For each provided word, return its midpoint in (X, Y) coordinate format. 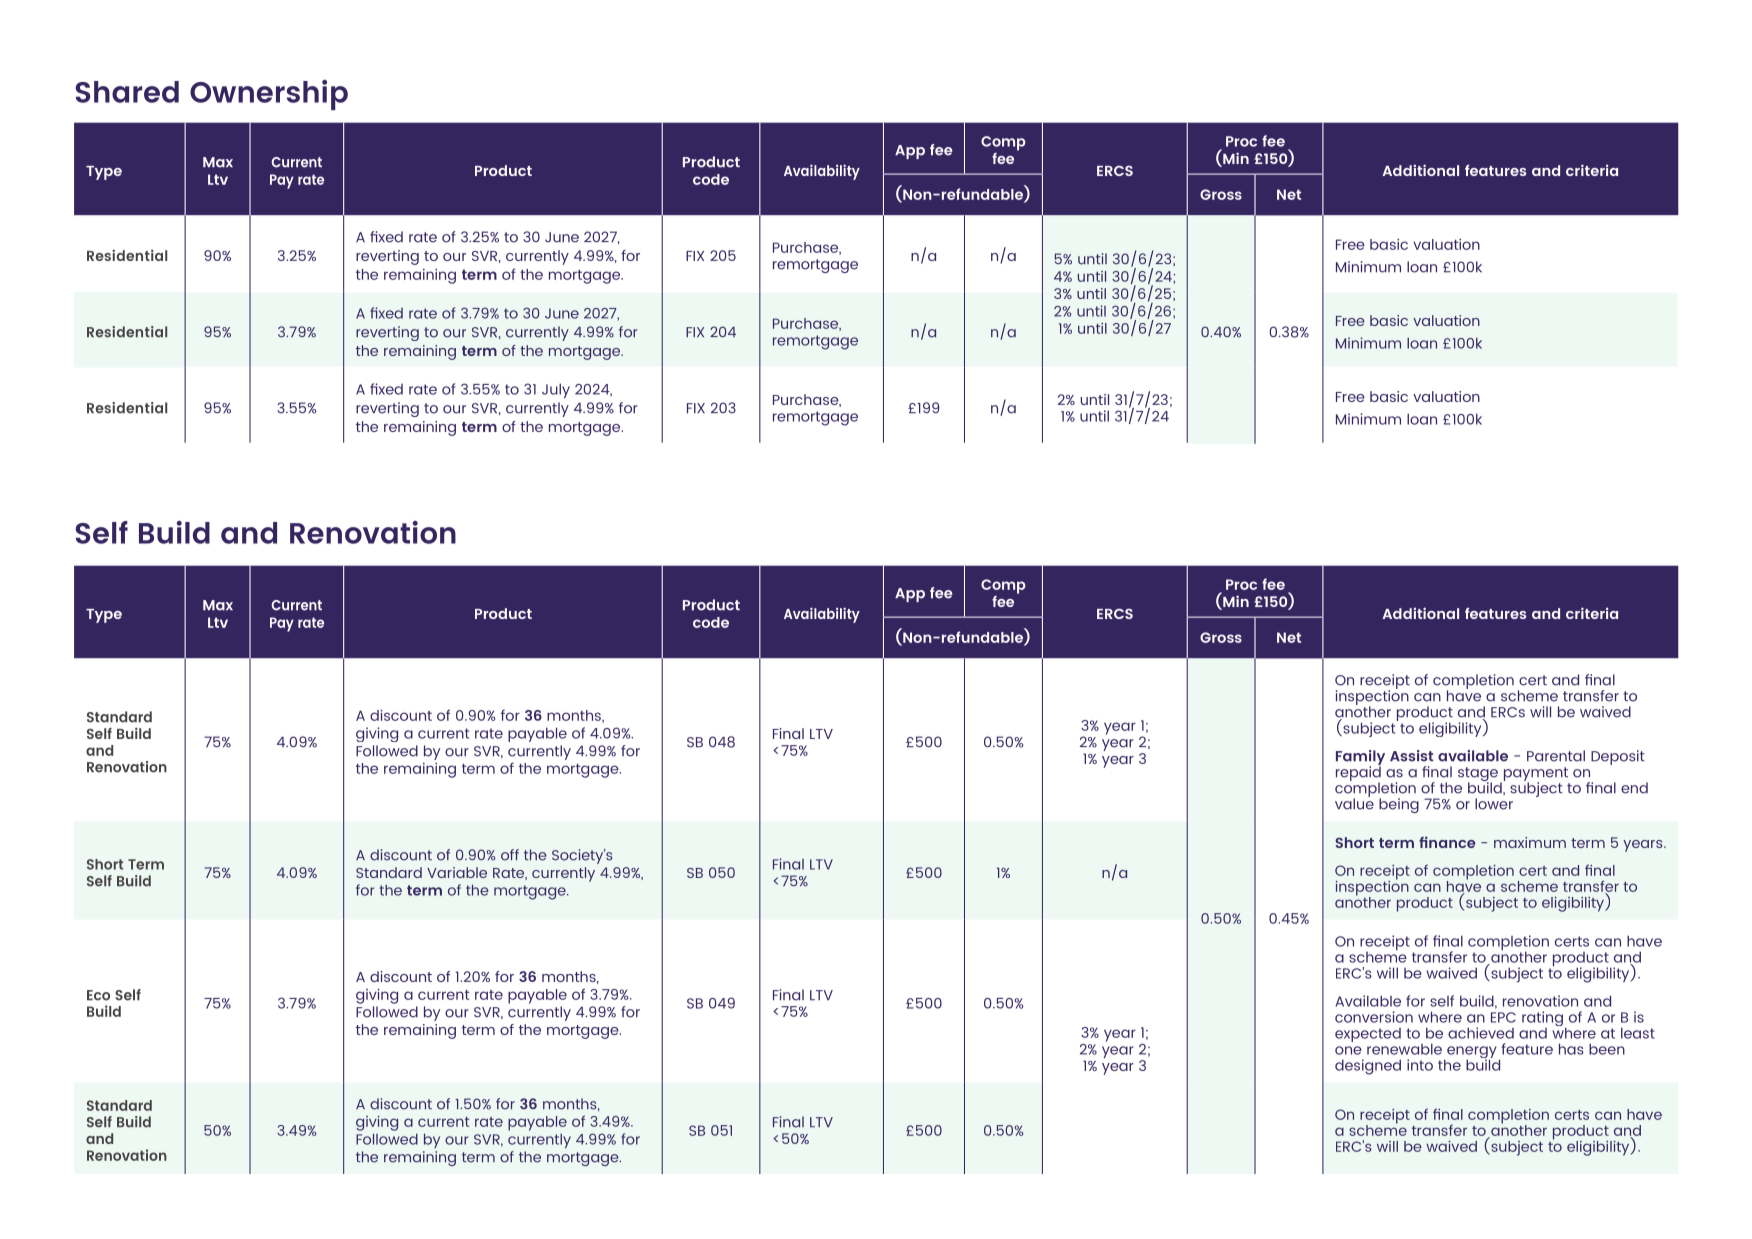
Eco (98, 995)
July (556, 391)
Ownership (269, 95)
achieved (1481, 1033)
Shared (127, 92)
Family (1360, 758)
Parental (1556, 756)
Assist (1411, 756)
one (1348, 1050)
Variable (457, 872)
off (510, 855)
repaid (1358, 773)
